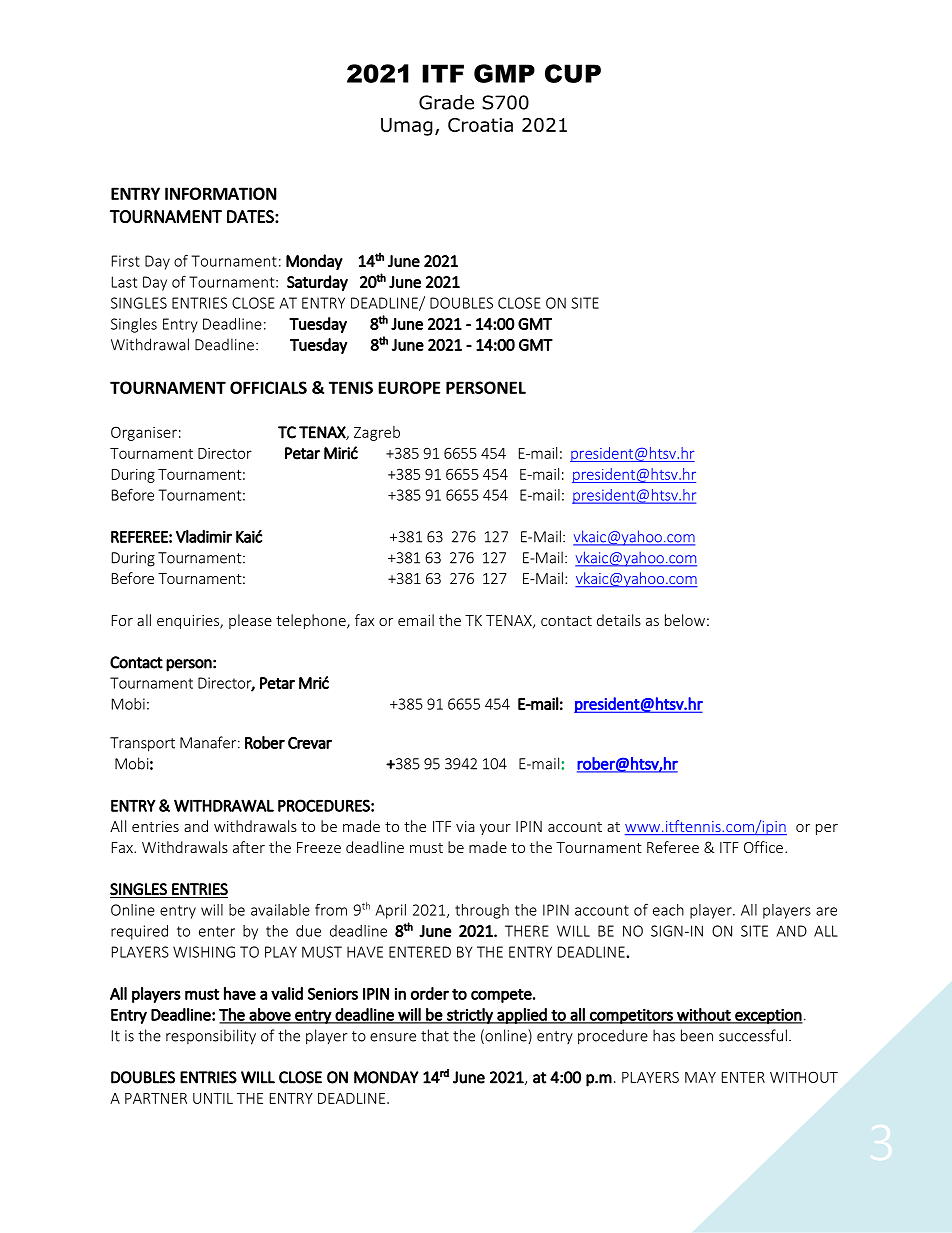 The width and height of the page is (952, 1233). What do you see at coordinates (668, 910) in the page?
I see `each` at bounding box center [668, 910].
